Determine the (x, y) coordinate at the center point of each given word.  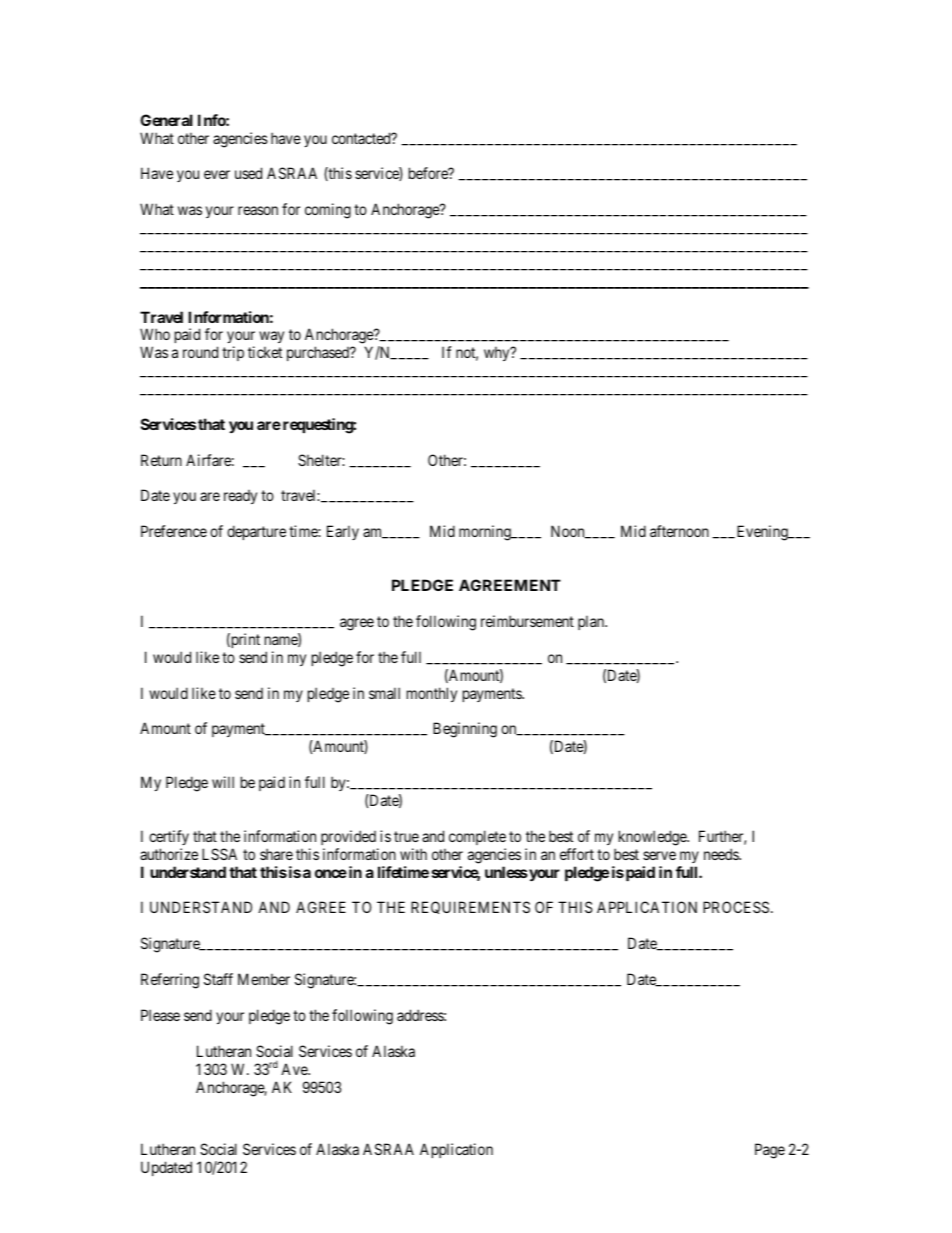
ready (240, 497)
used (248, 173)
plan (592, 622)
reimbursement (527, 621)
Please (160, 1015)
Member (264, 979)
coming (328, 211)
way (271, 339)
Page (770, 1151)
